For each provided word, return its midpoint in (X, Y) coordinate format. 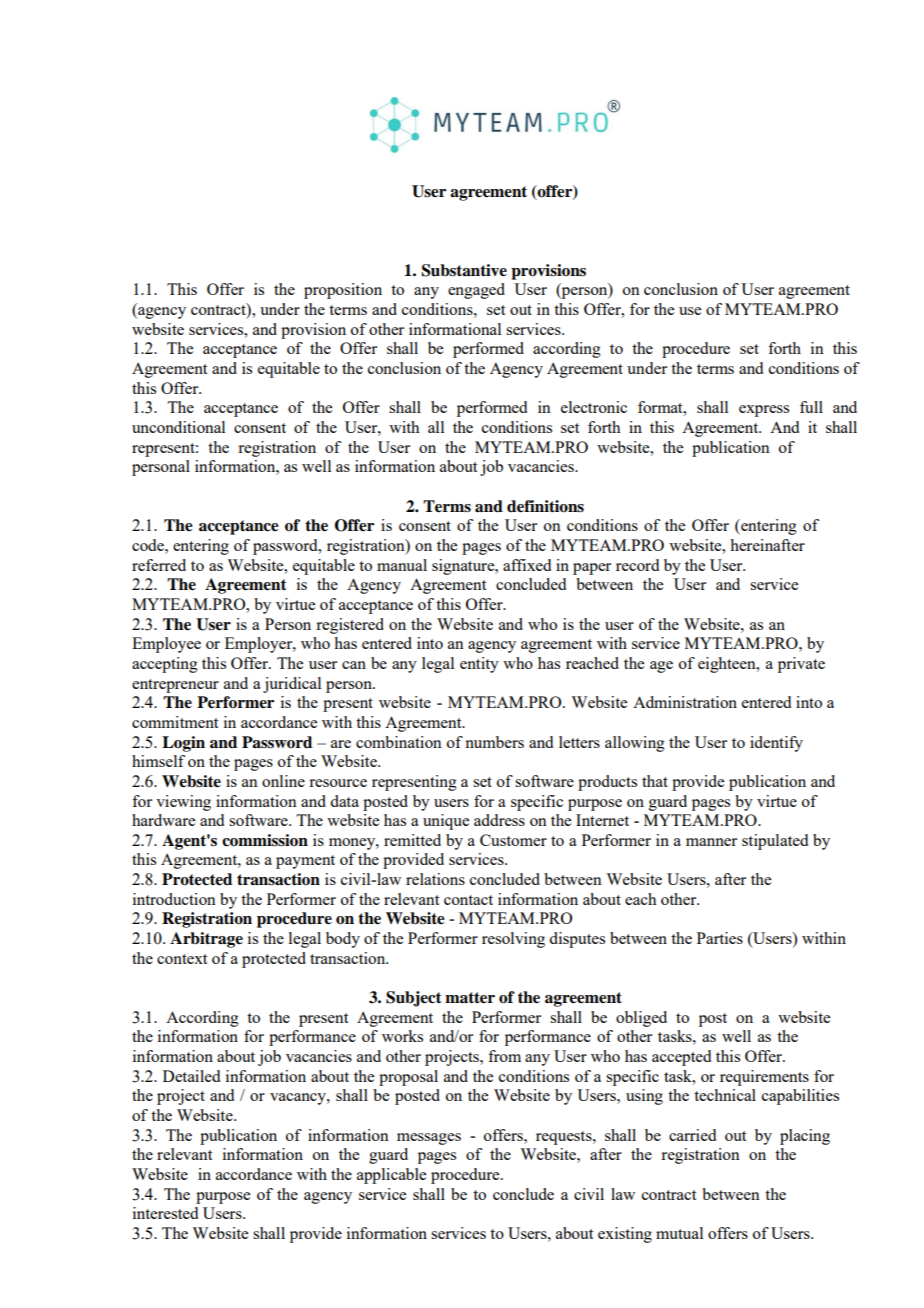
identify (776, 744)
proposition (343, 291)
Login (183, 744)
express (764, 411)
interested (165, 1213)
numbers (494, 742)
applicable (391, 1176)
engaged (476, 291)
